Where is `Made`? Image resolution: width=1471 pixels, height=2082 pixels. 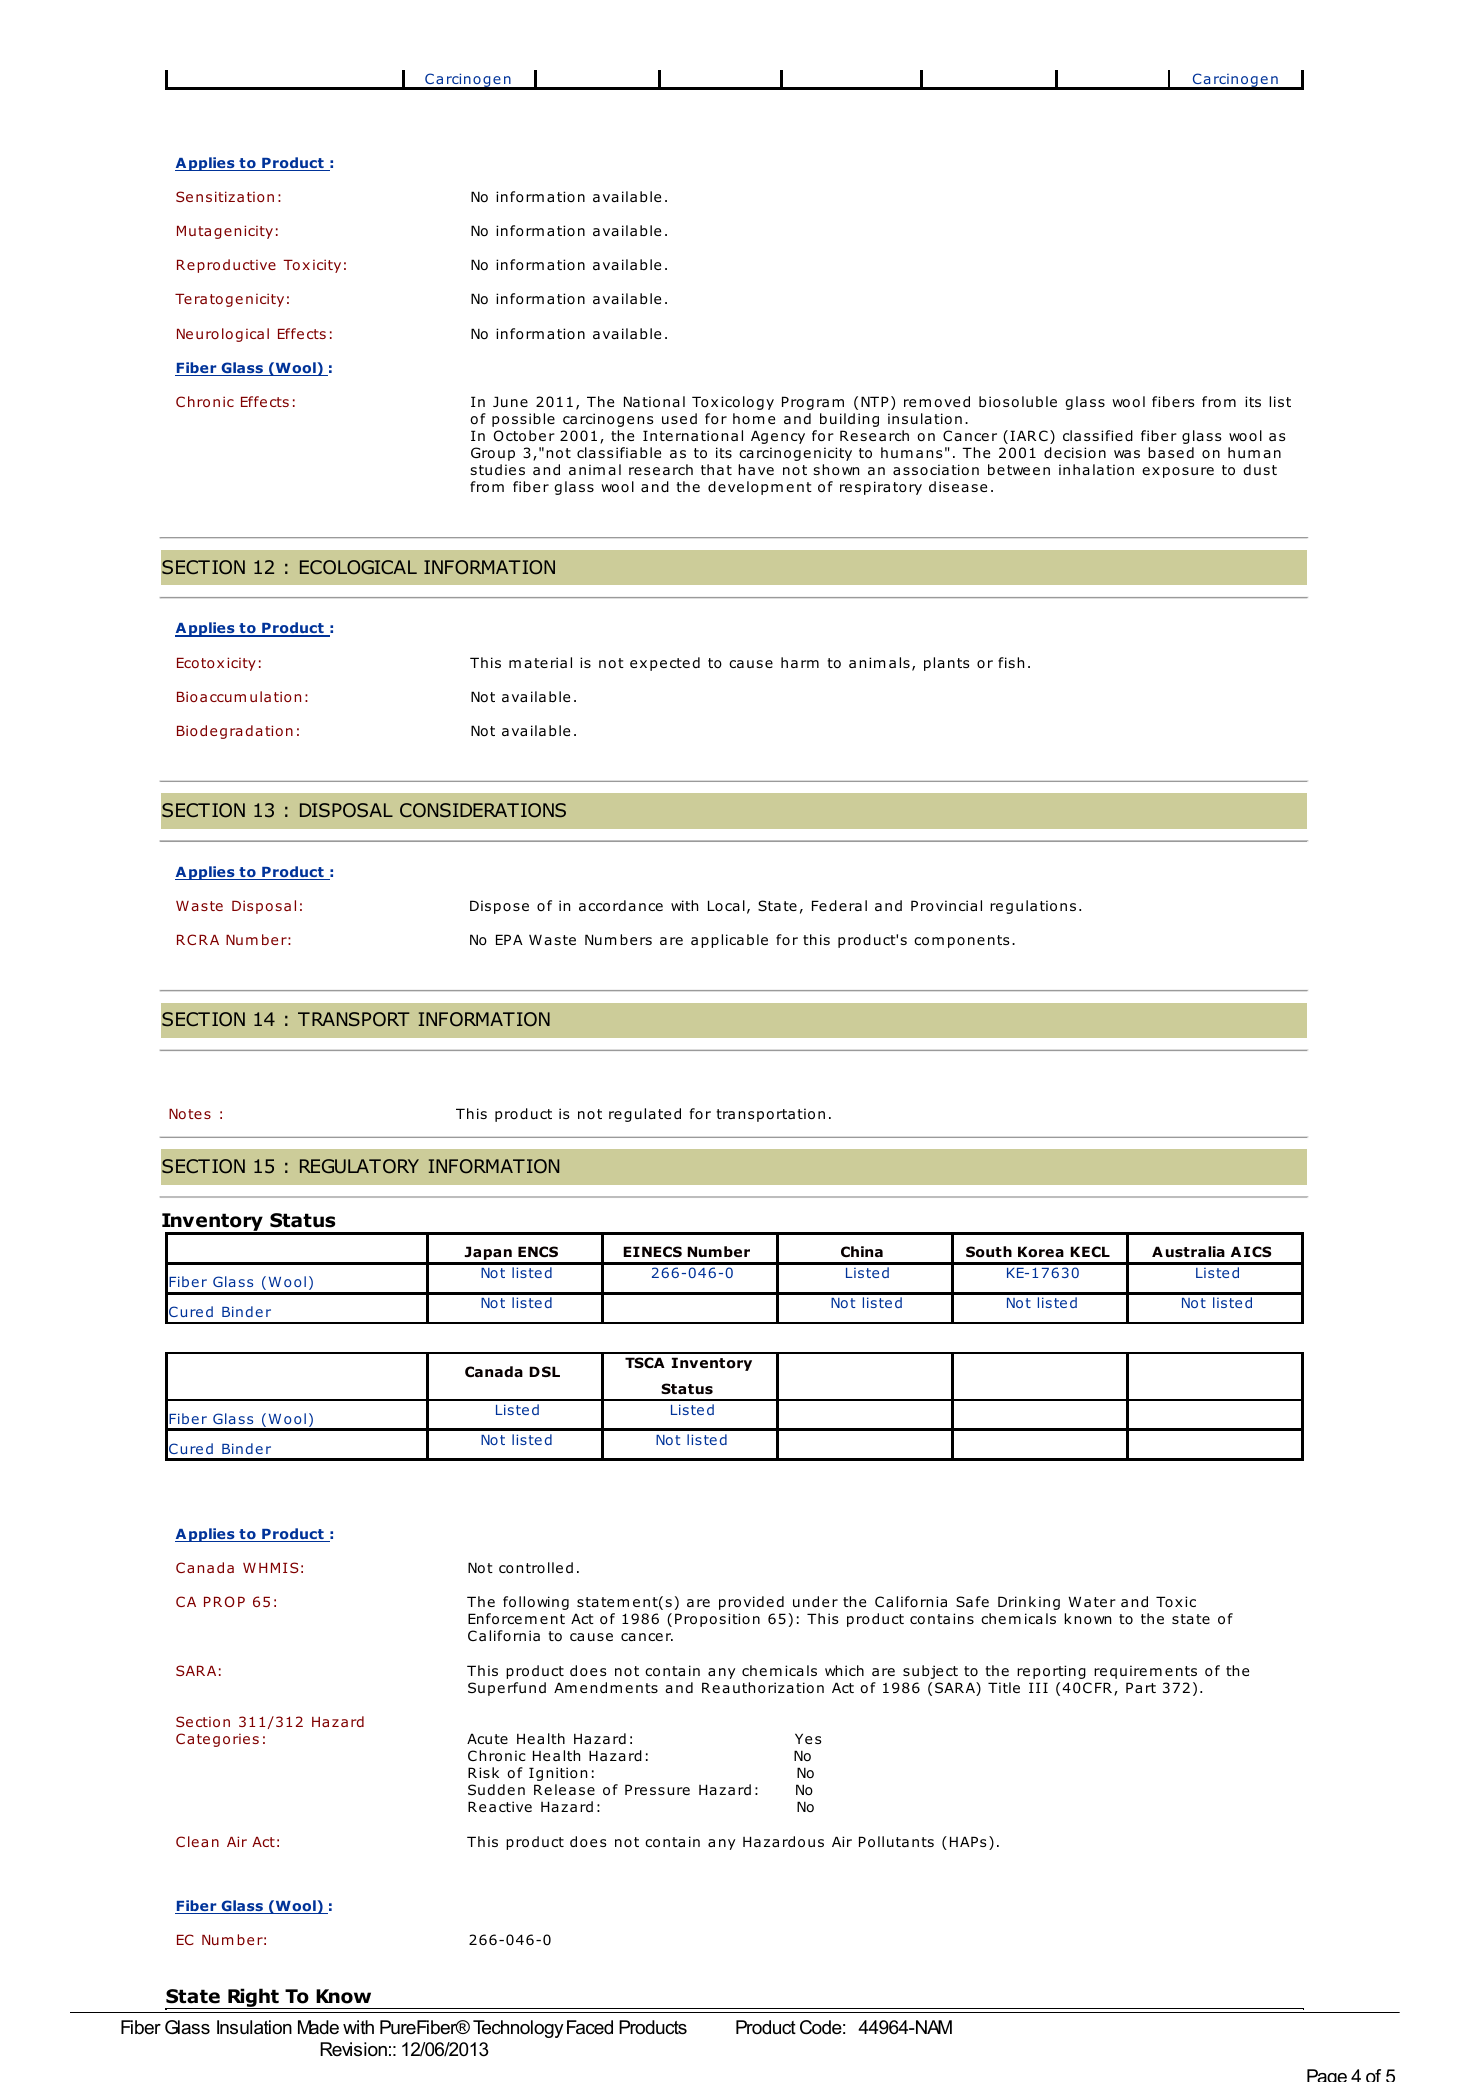 Made is located at coordinates (318, 2027).
